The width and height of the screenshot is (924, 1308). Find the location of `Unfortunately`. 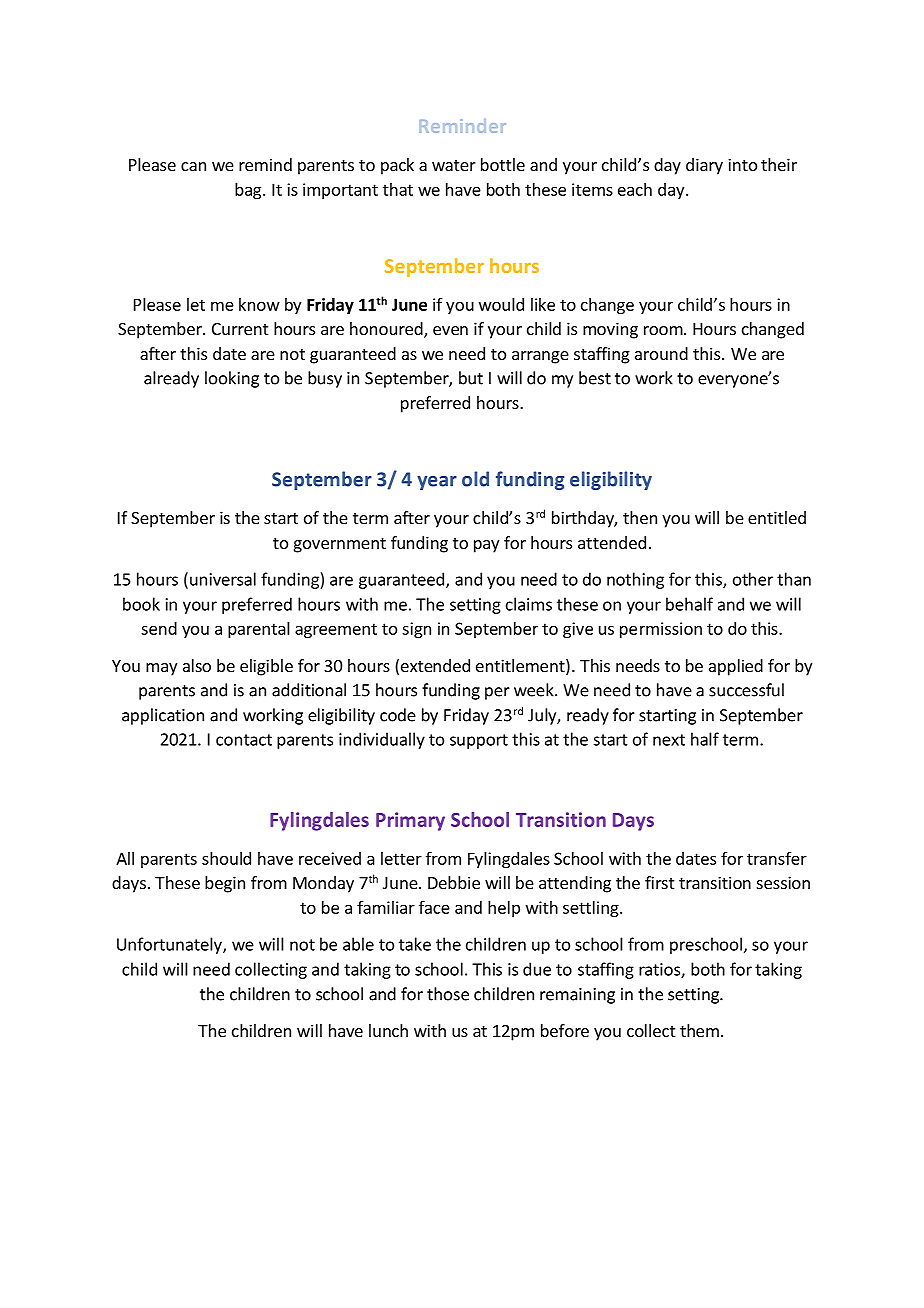

Unfortunately is located at coordinates (170, 945).
